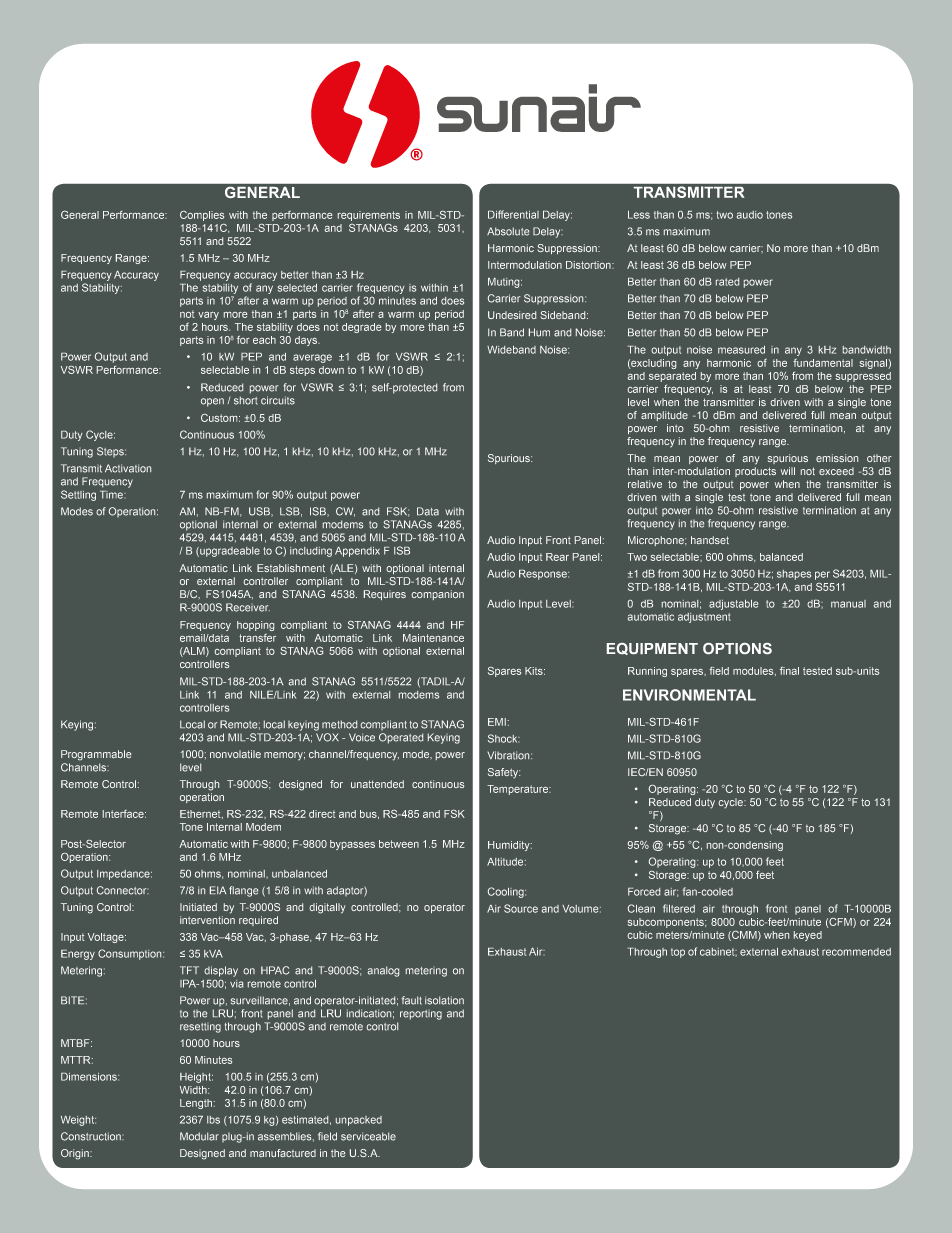 This document has width=952, height=1233. Describe the element at coordinates (689, 695) in the document. I see `ENVIRONMENTAL` at that location.
